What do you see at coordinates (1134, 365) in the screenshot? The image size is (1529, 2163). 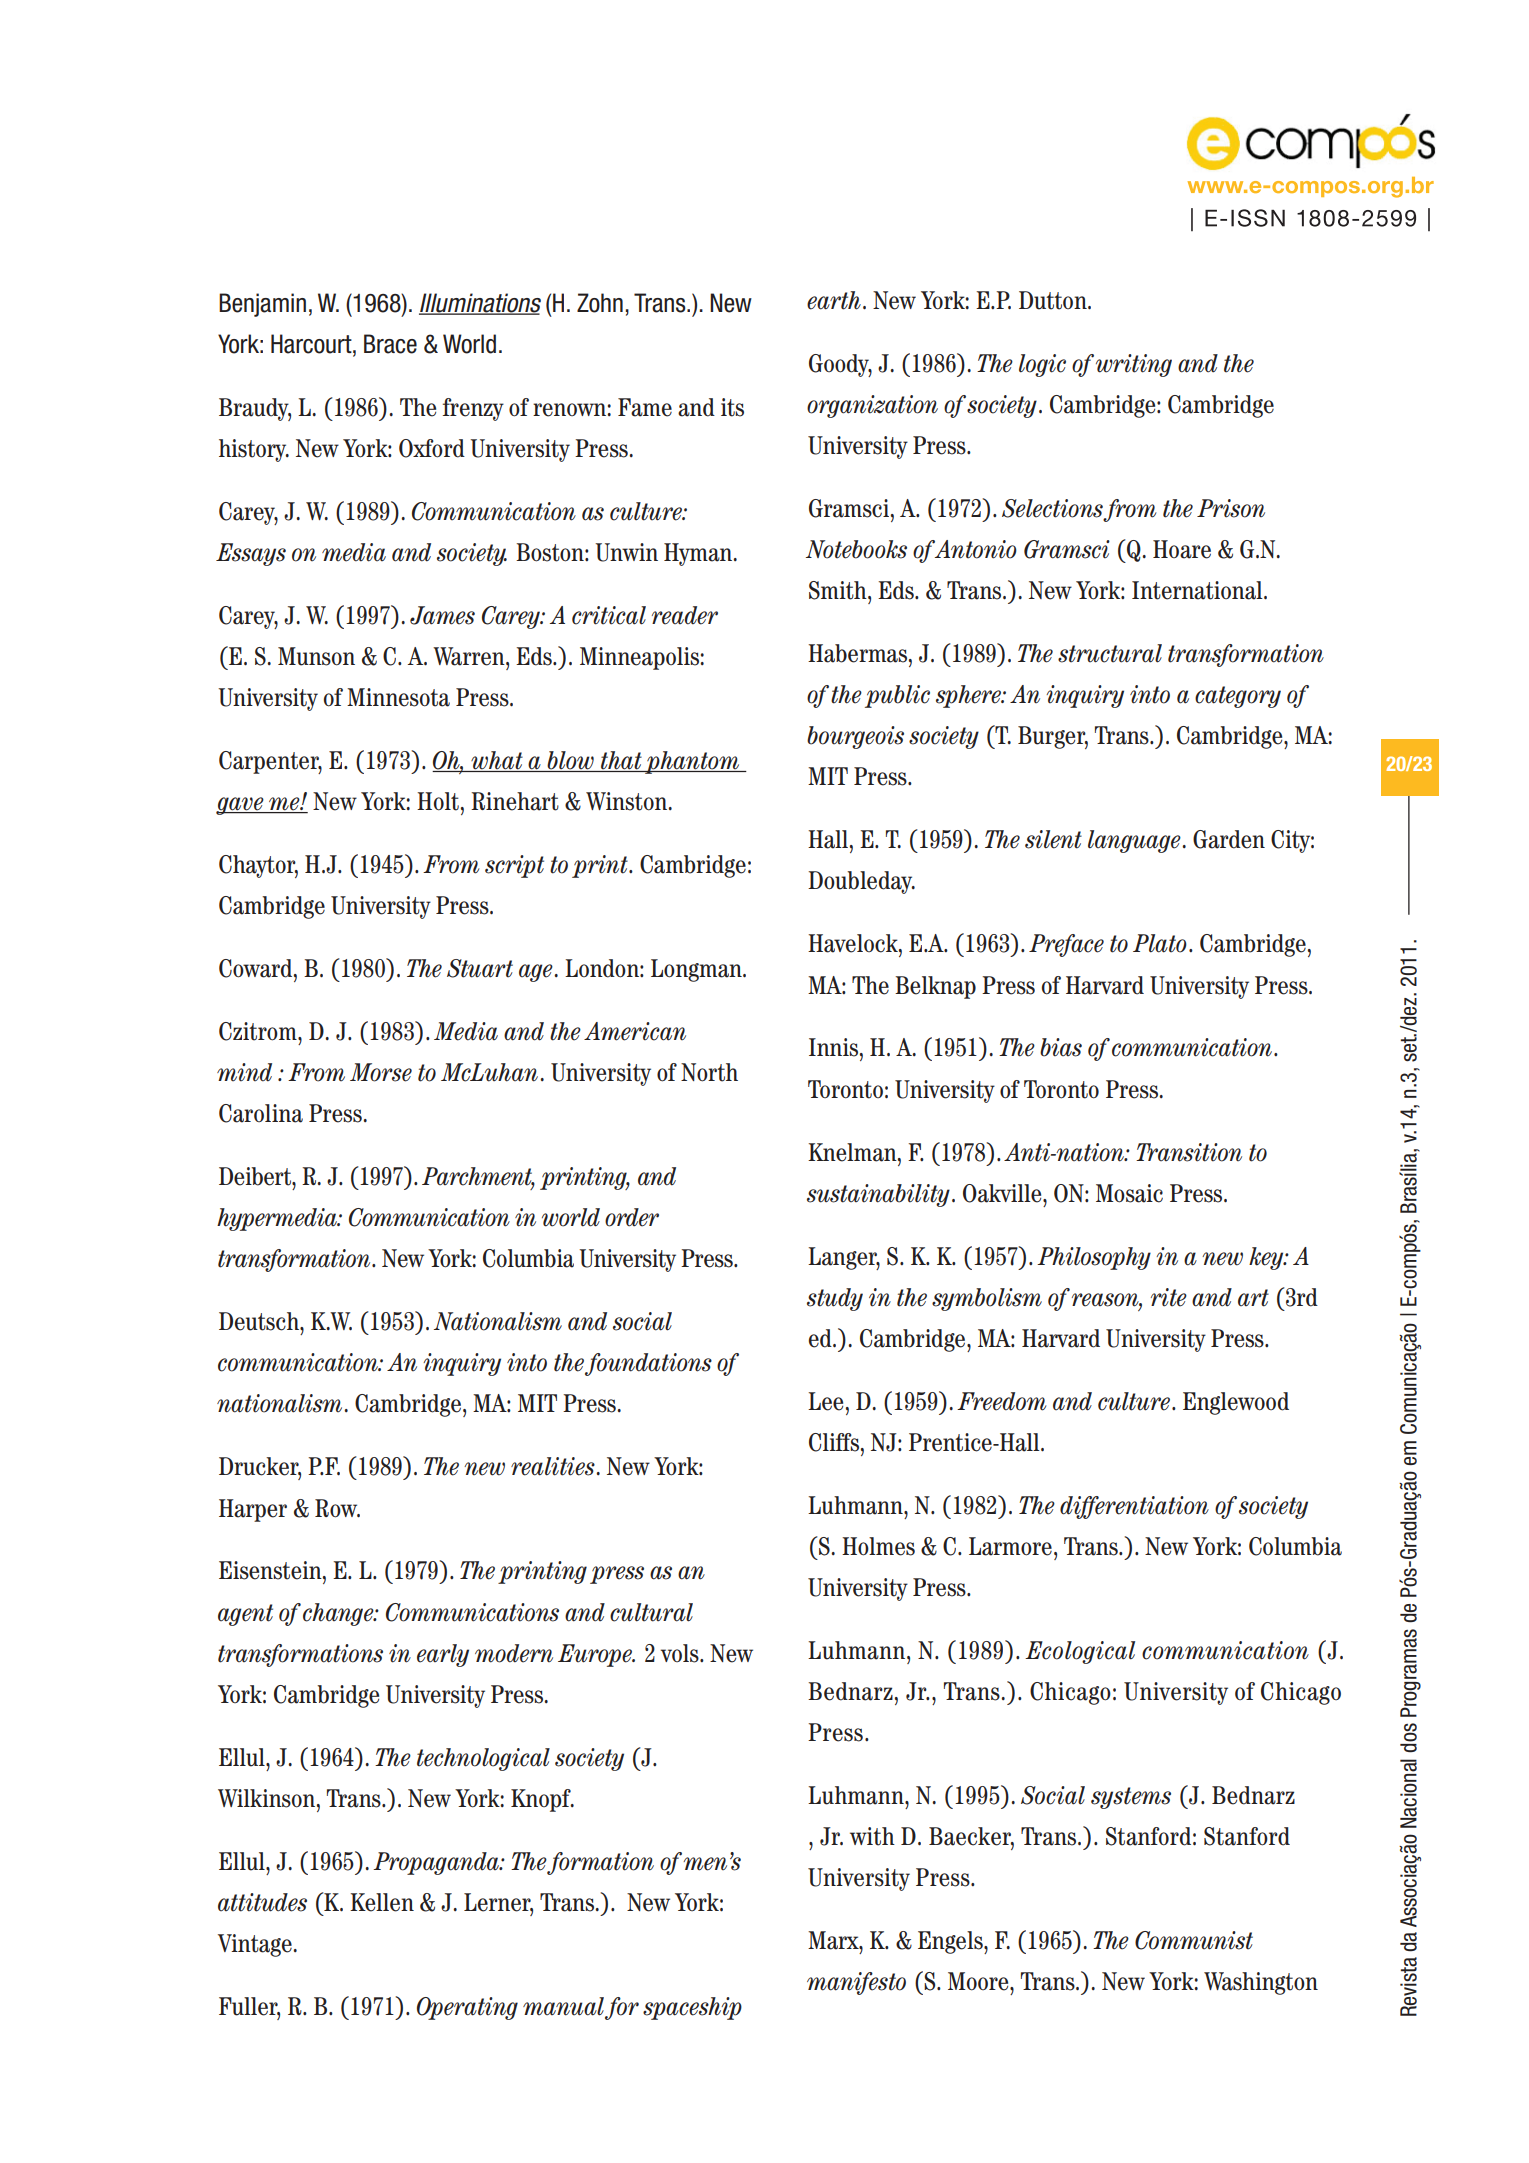 I see `writing` at bounding box center [1134, 365].
